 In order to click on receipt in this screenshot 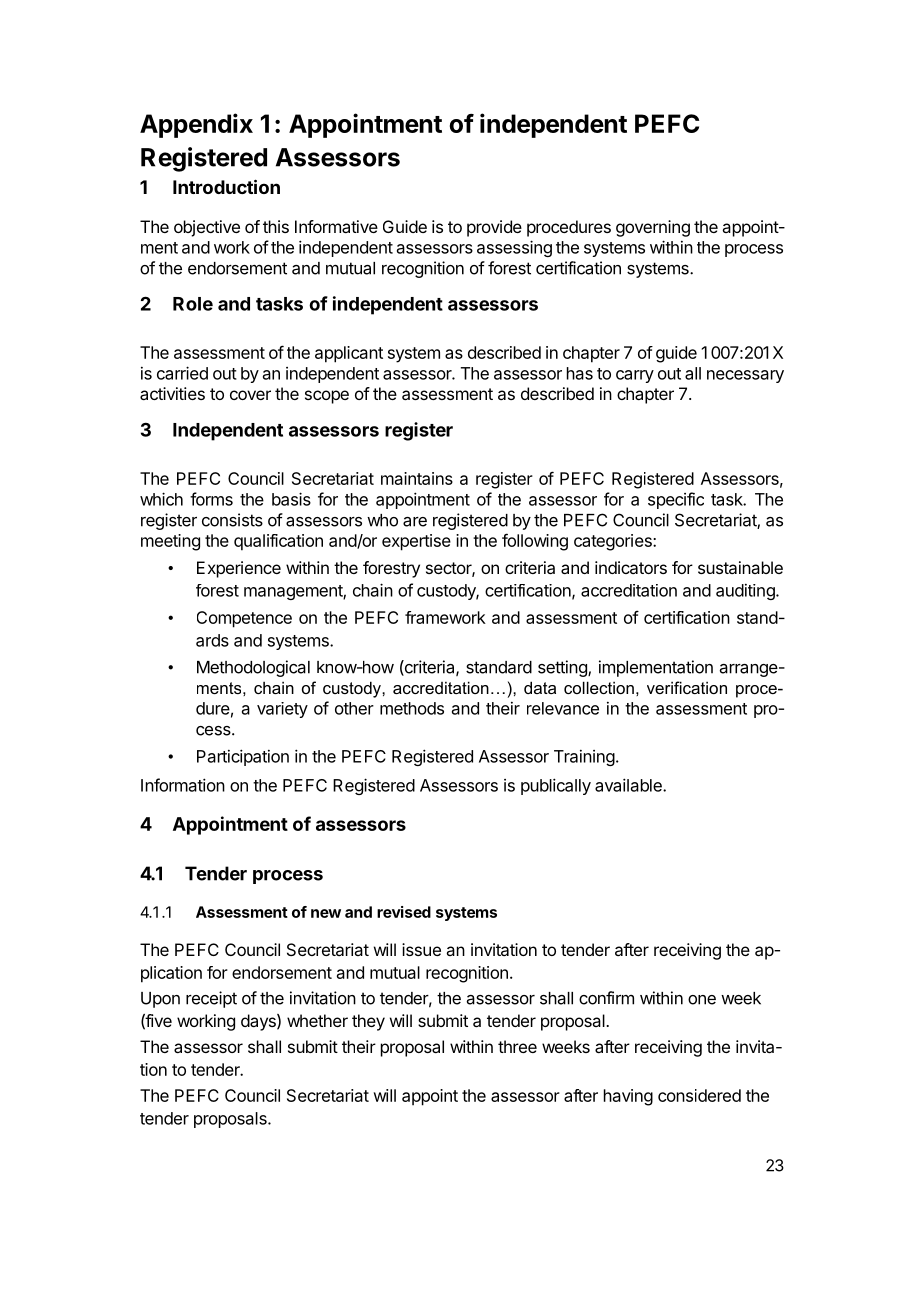, I will do `click(211, 999)`.
